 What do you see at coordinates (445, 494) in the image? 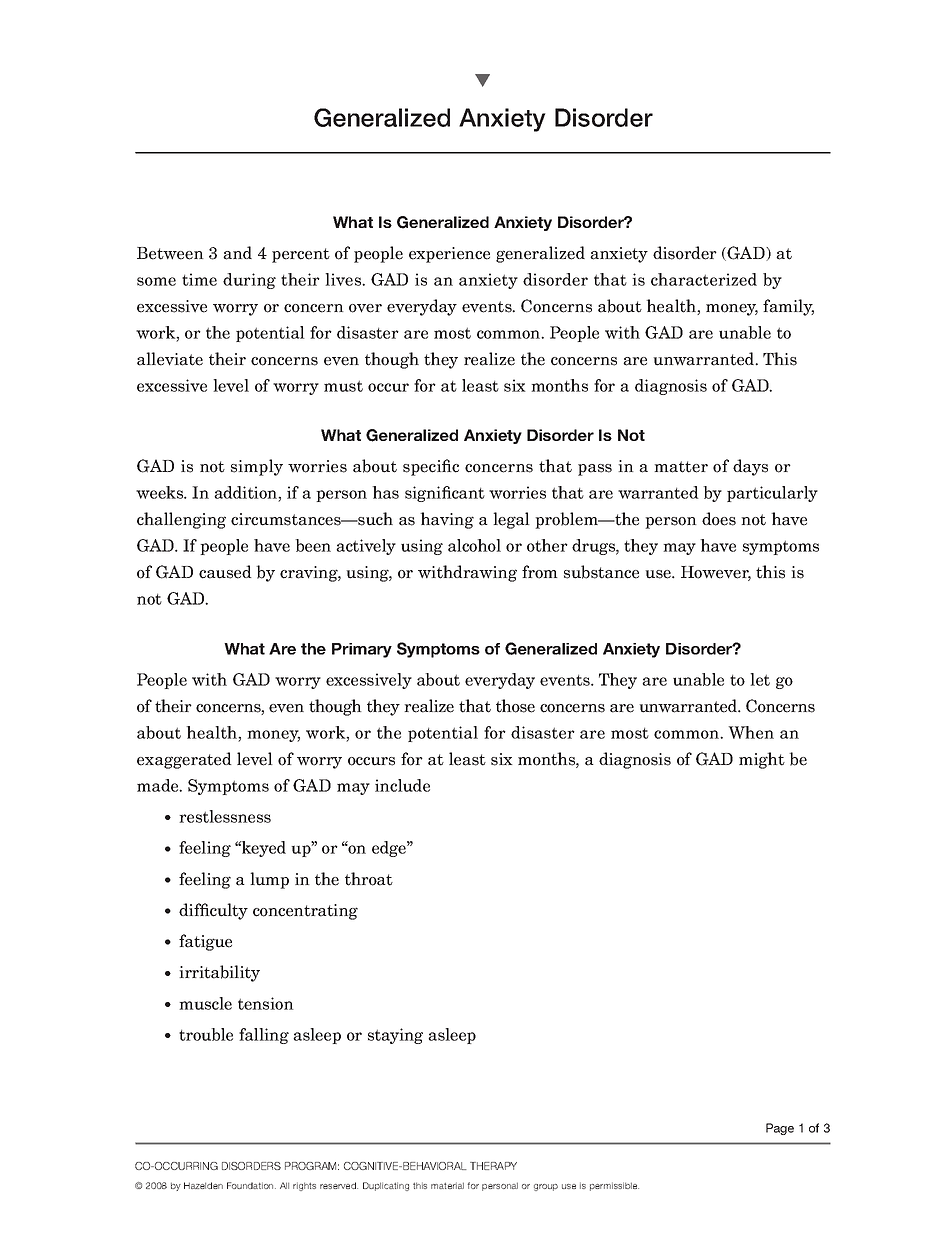
I see `significant` at bounding box center [445, 494].
